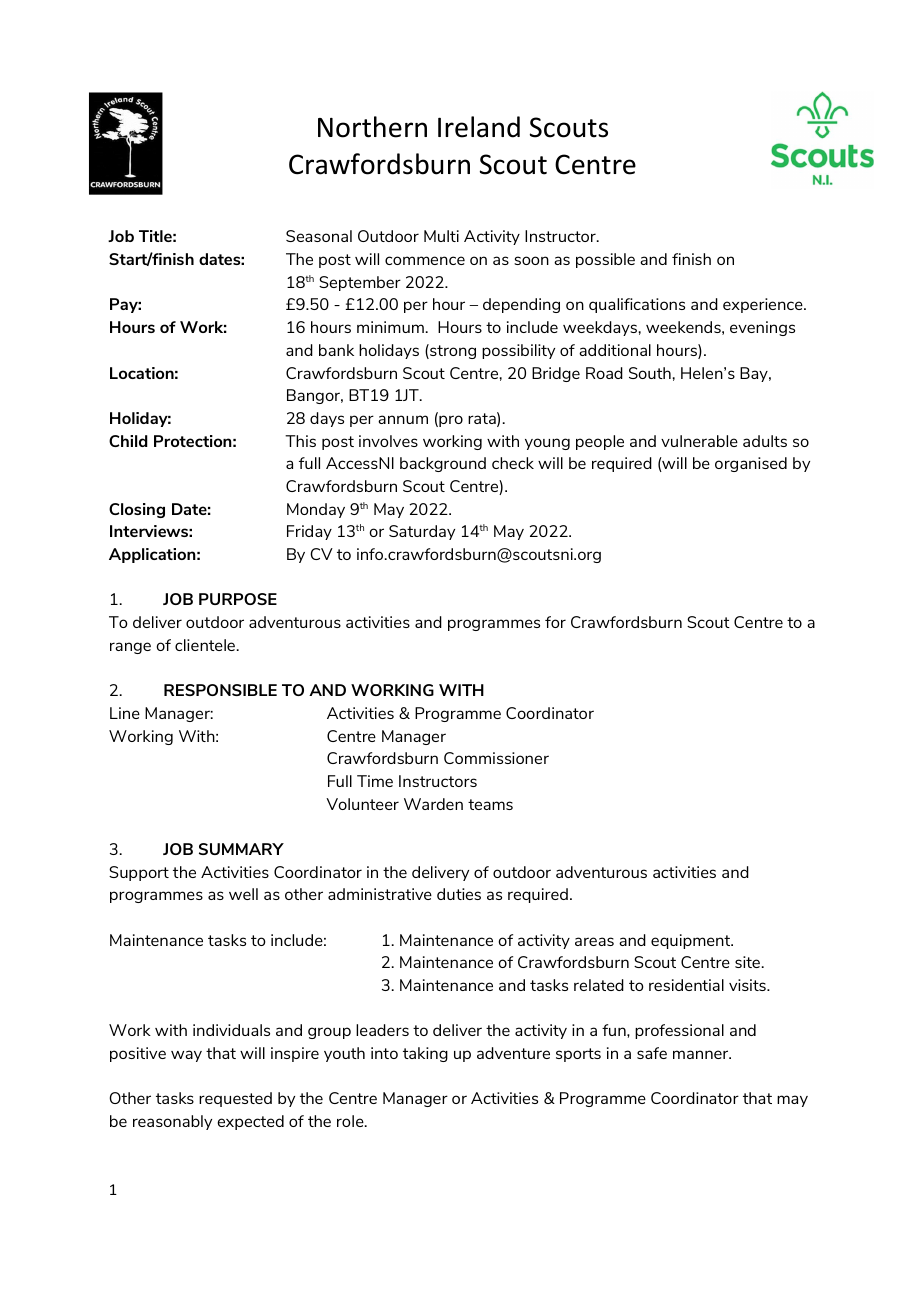 This screenshot has height=1308, width=924. I want to click on possible, so click(605, 260).
